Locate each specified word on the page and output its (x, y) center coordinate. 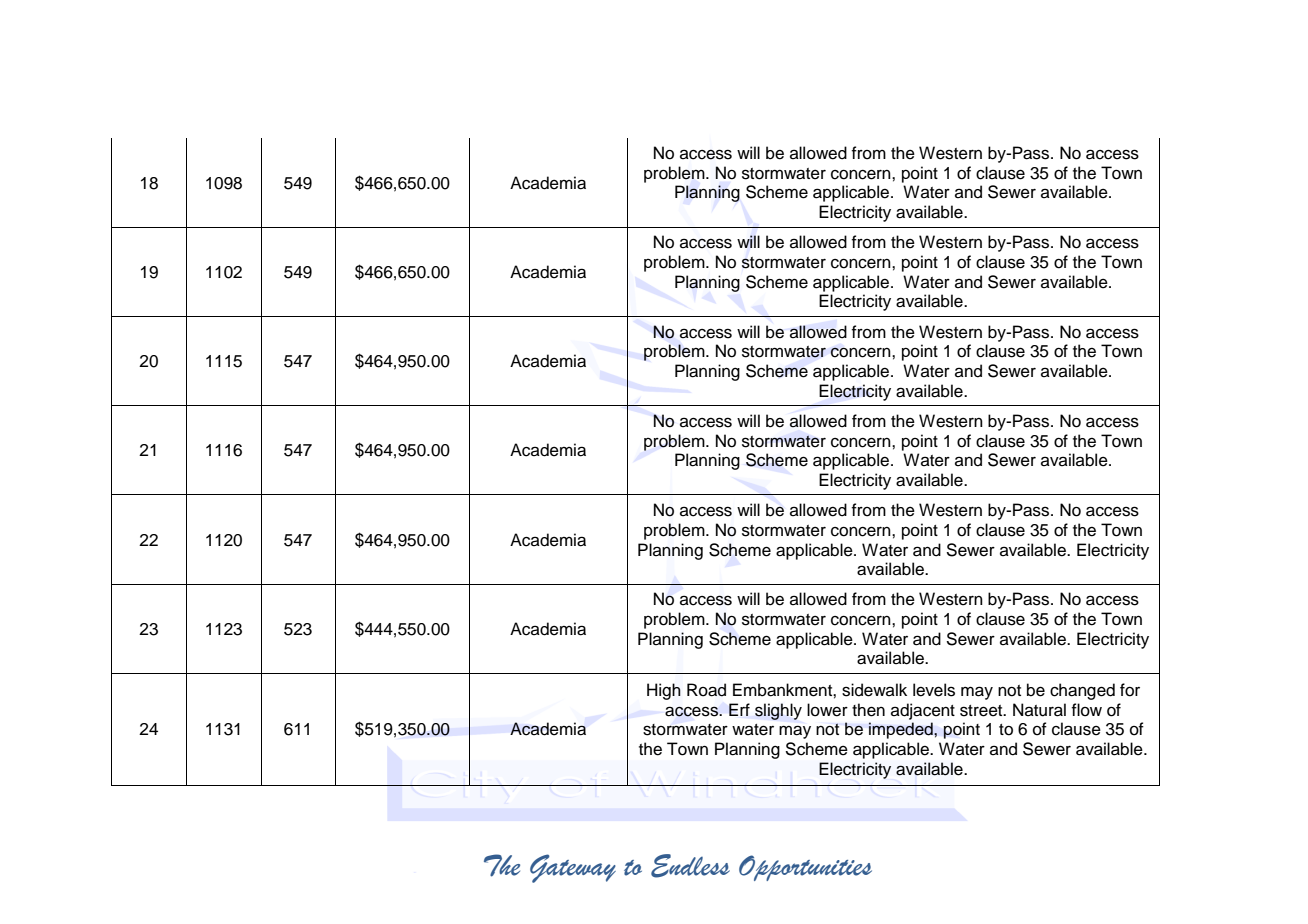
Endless (690, 866)
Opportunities (805, 868)
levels (934, 690)
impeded (902, 730)
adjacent (923, 711)
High (664, 691)
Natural (1039, 710)
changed (1082, 691)
